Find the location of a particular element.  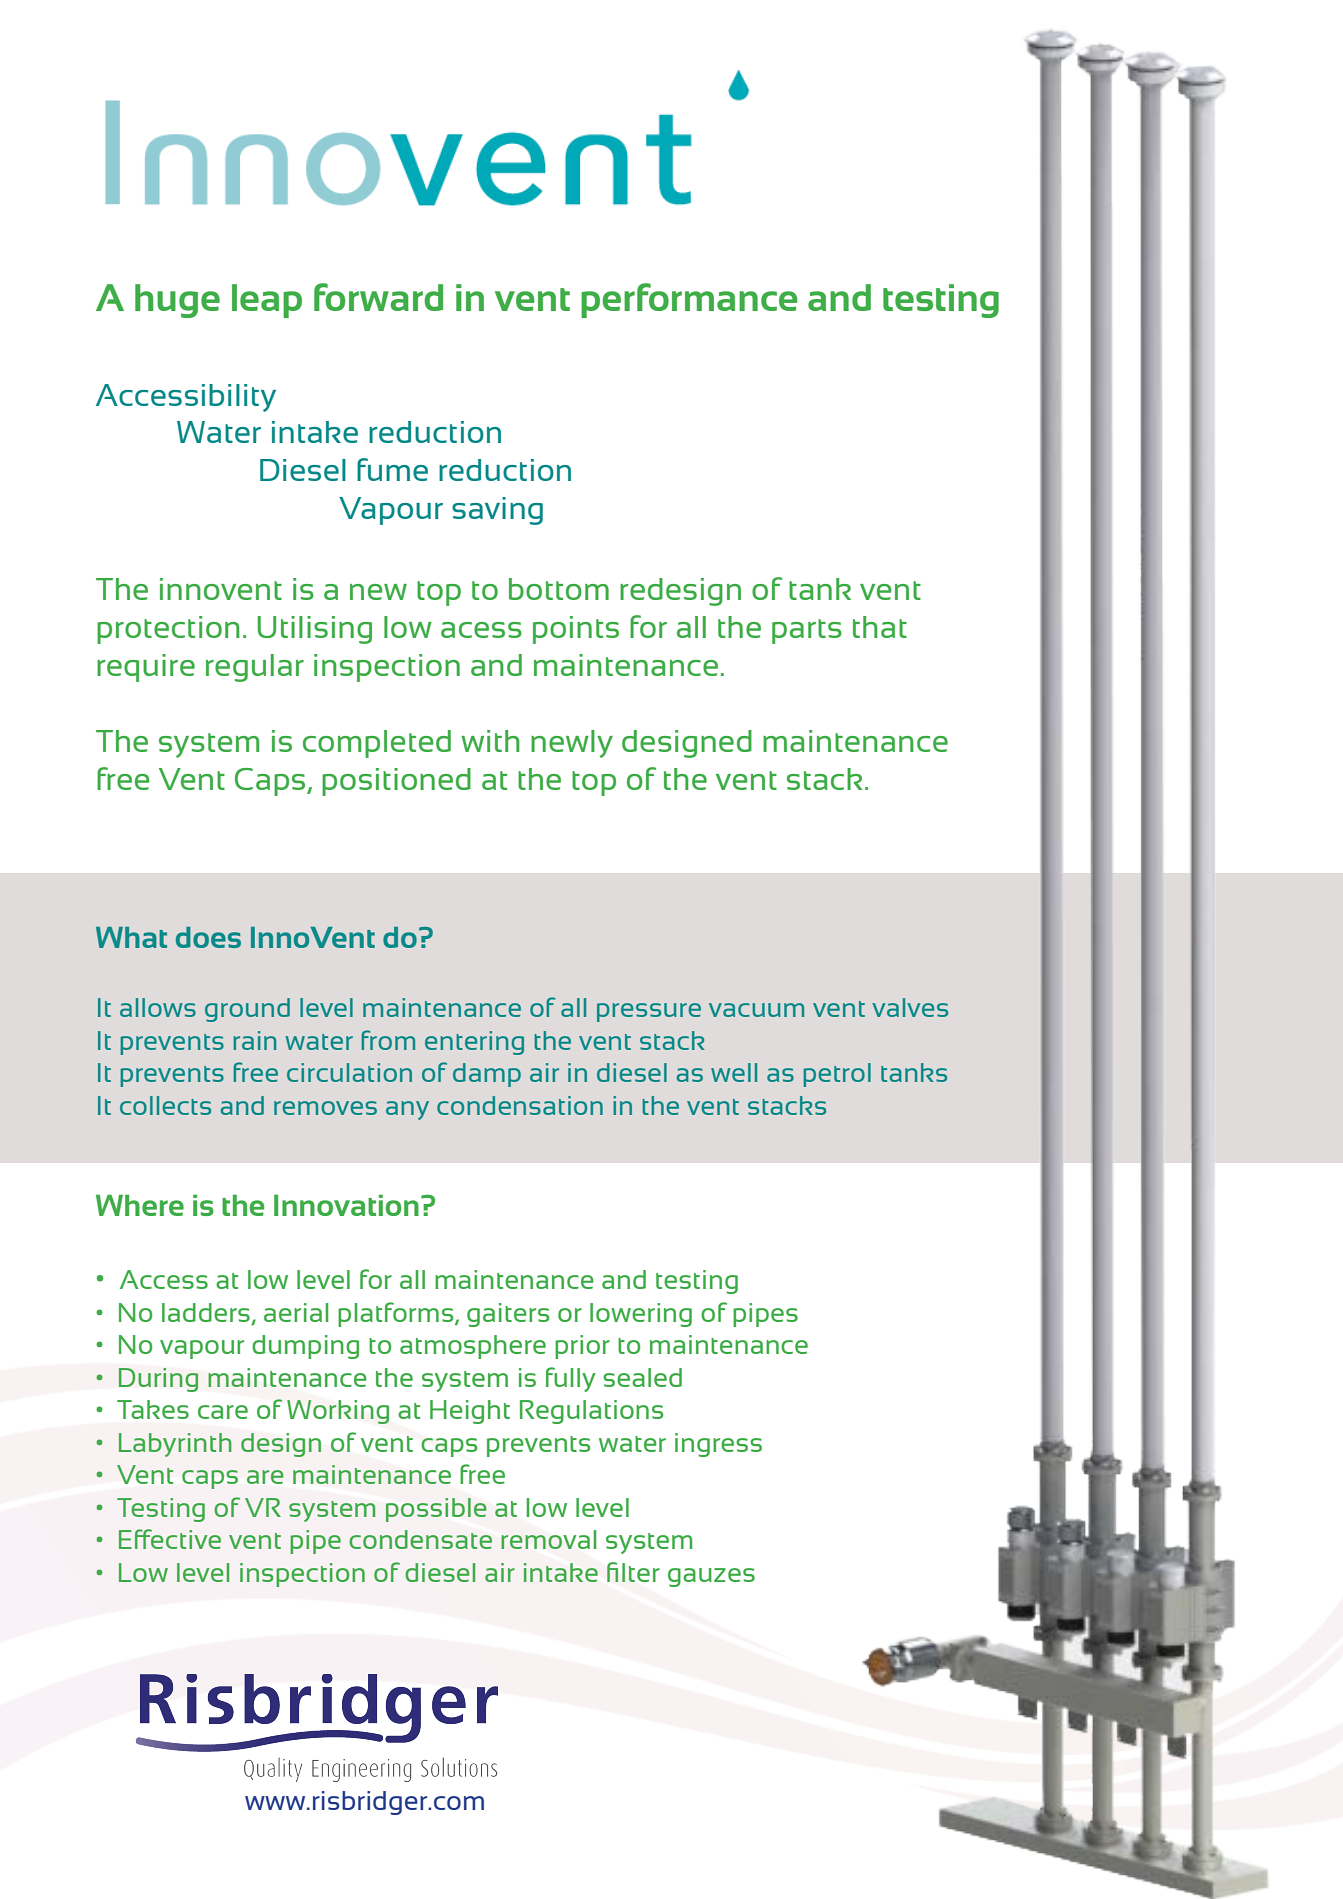

ingress is located at coordinates (718, 1445).
